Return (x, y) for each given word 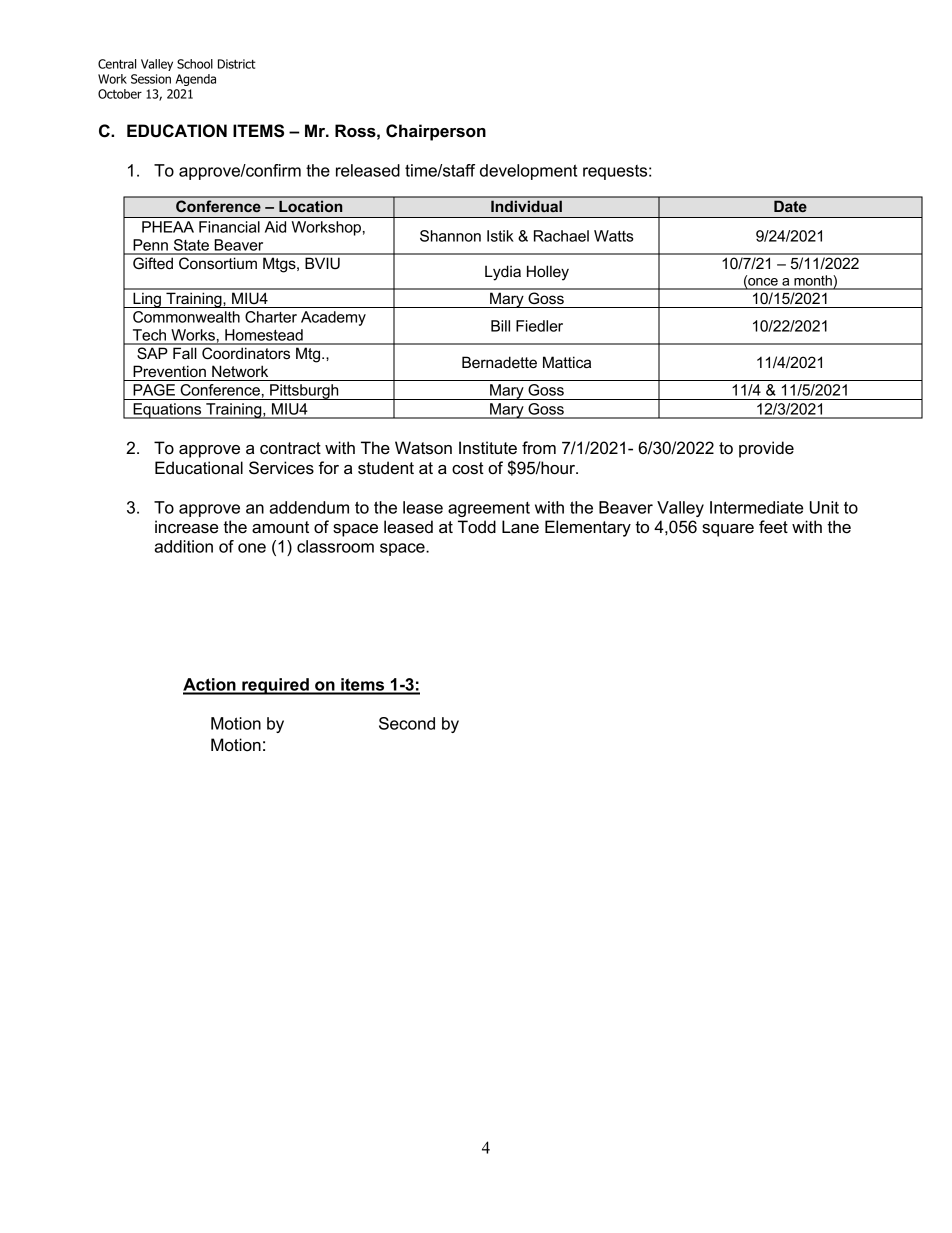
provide (766, 449)
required (275, 686)
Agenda (196, 80)
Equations (167, 411)
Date (790, 206)
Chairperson (436, 132)
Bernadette (499, 362)
